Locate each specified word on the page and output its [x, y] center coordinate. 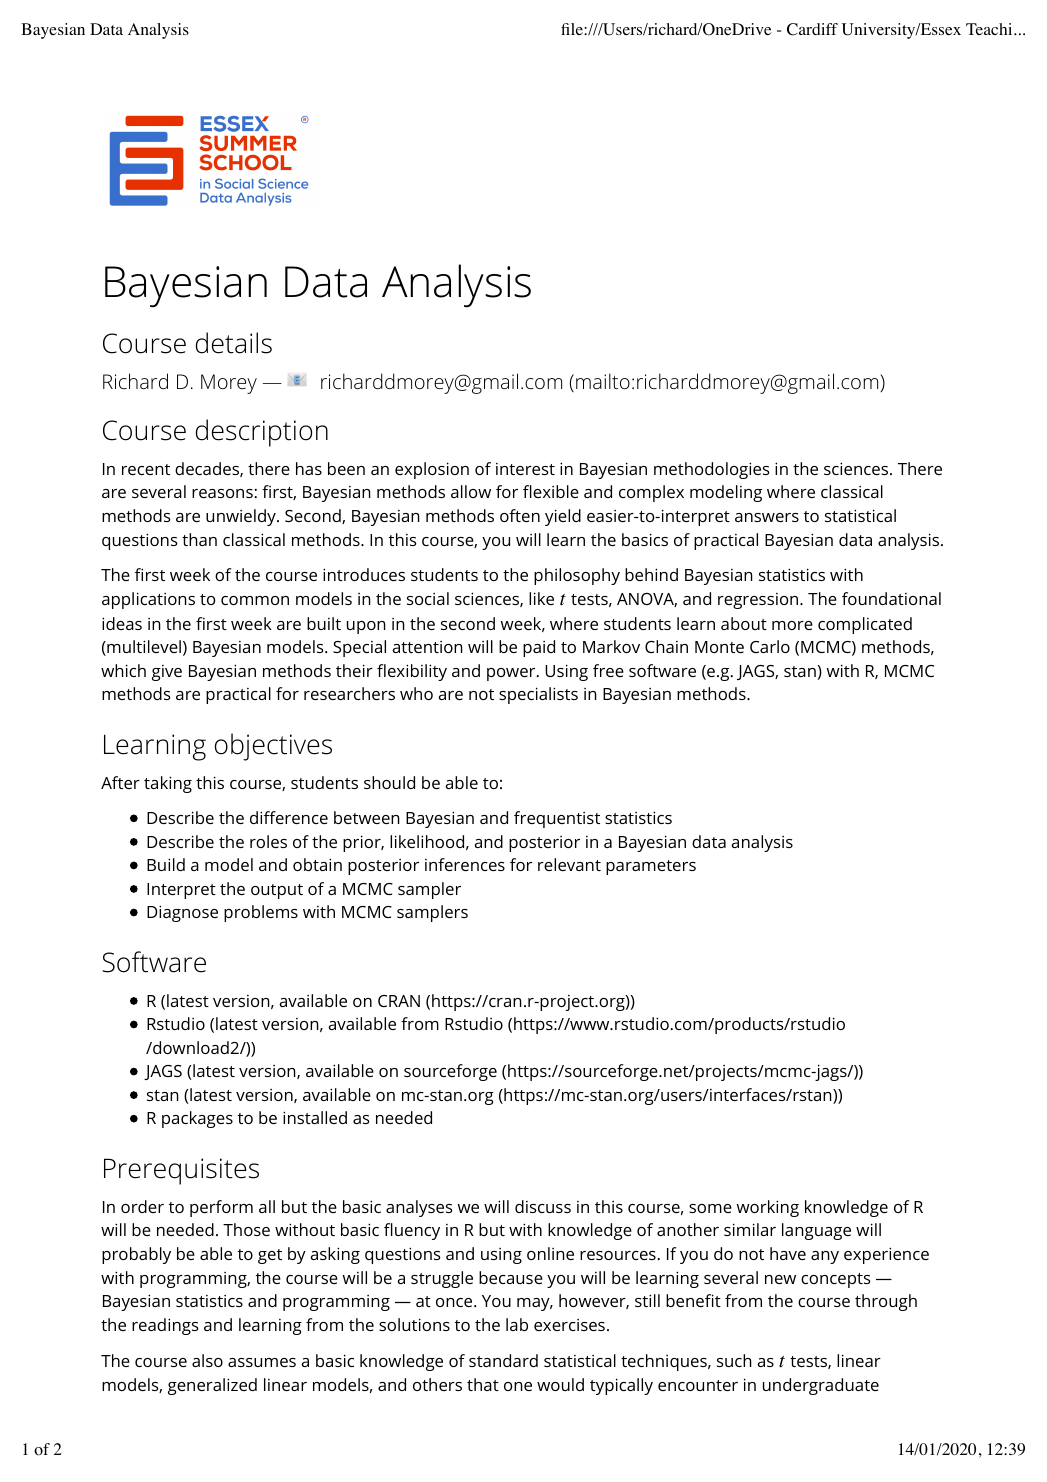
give [167, 673]
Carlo [770, 646]
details [234, 343]
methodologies [712, 470]
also [207, 1360]
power [512, 674]
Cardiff [812, 29]
